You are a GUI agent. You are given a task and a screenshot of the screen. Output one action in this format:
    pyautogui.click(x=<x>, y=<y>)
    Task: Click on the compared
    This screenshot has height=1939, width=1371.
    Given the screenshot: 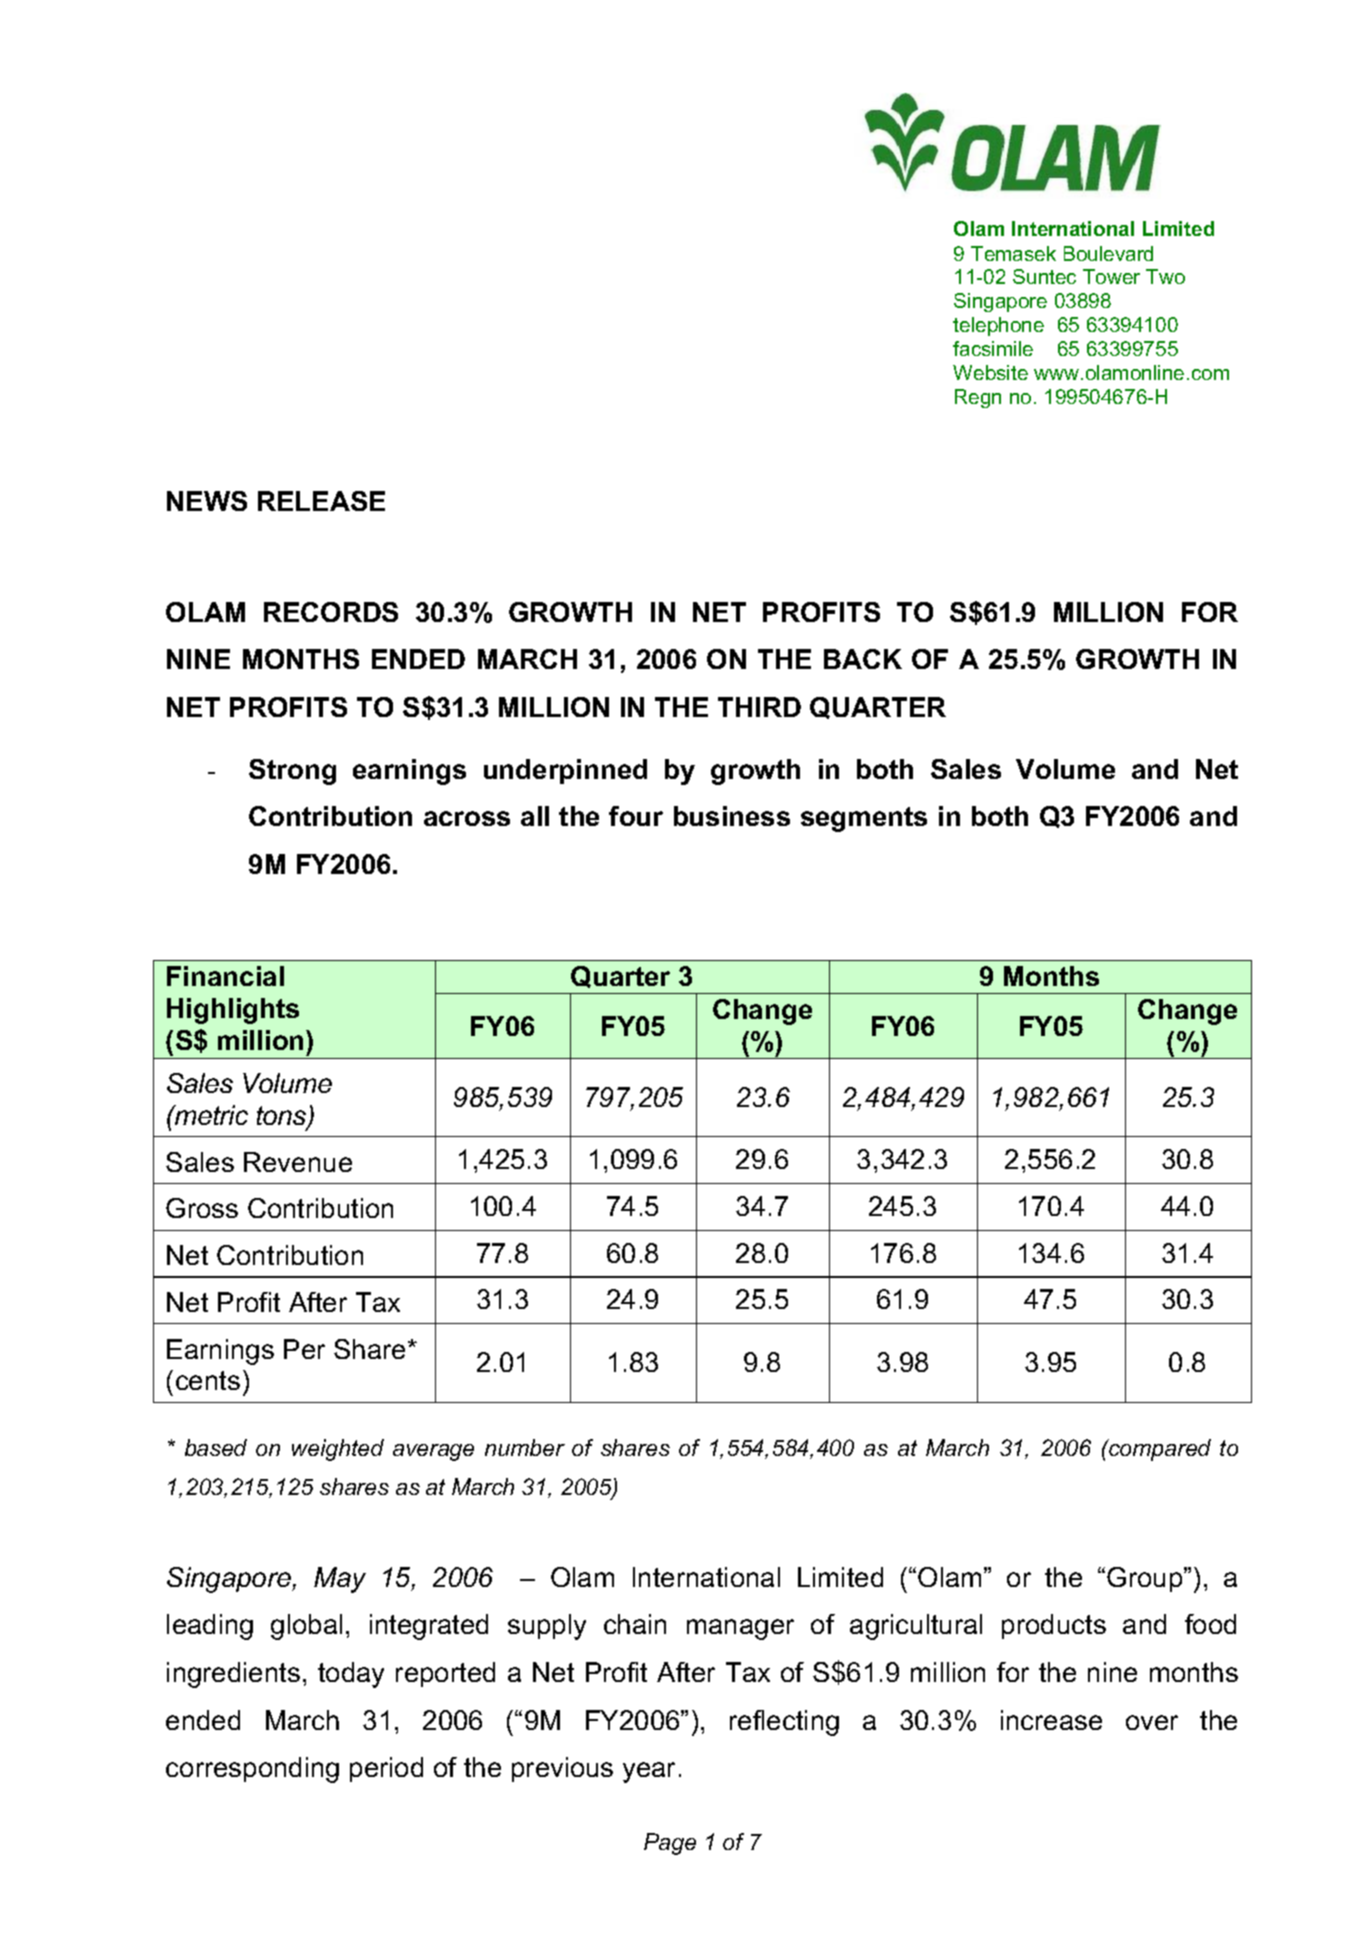 What is the action you would take?
    pyautogui.click(x=1159, y=1450)
